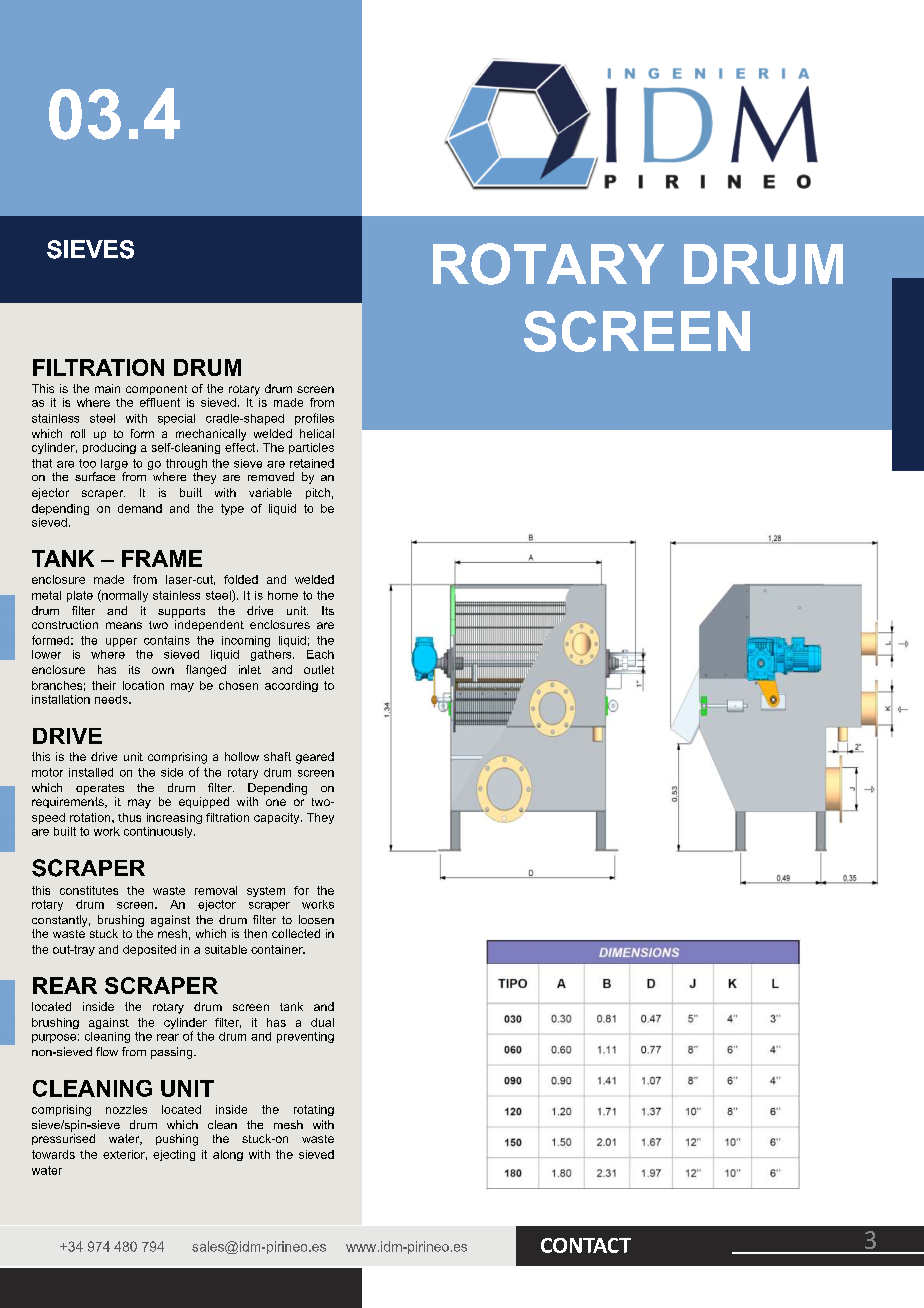 Image resolution: width=924 pixels, height=1308 pixels. What do you see at coordinates (53, 1154) in the page?
I see `towards` at bounding box center [53, 1154].
